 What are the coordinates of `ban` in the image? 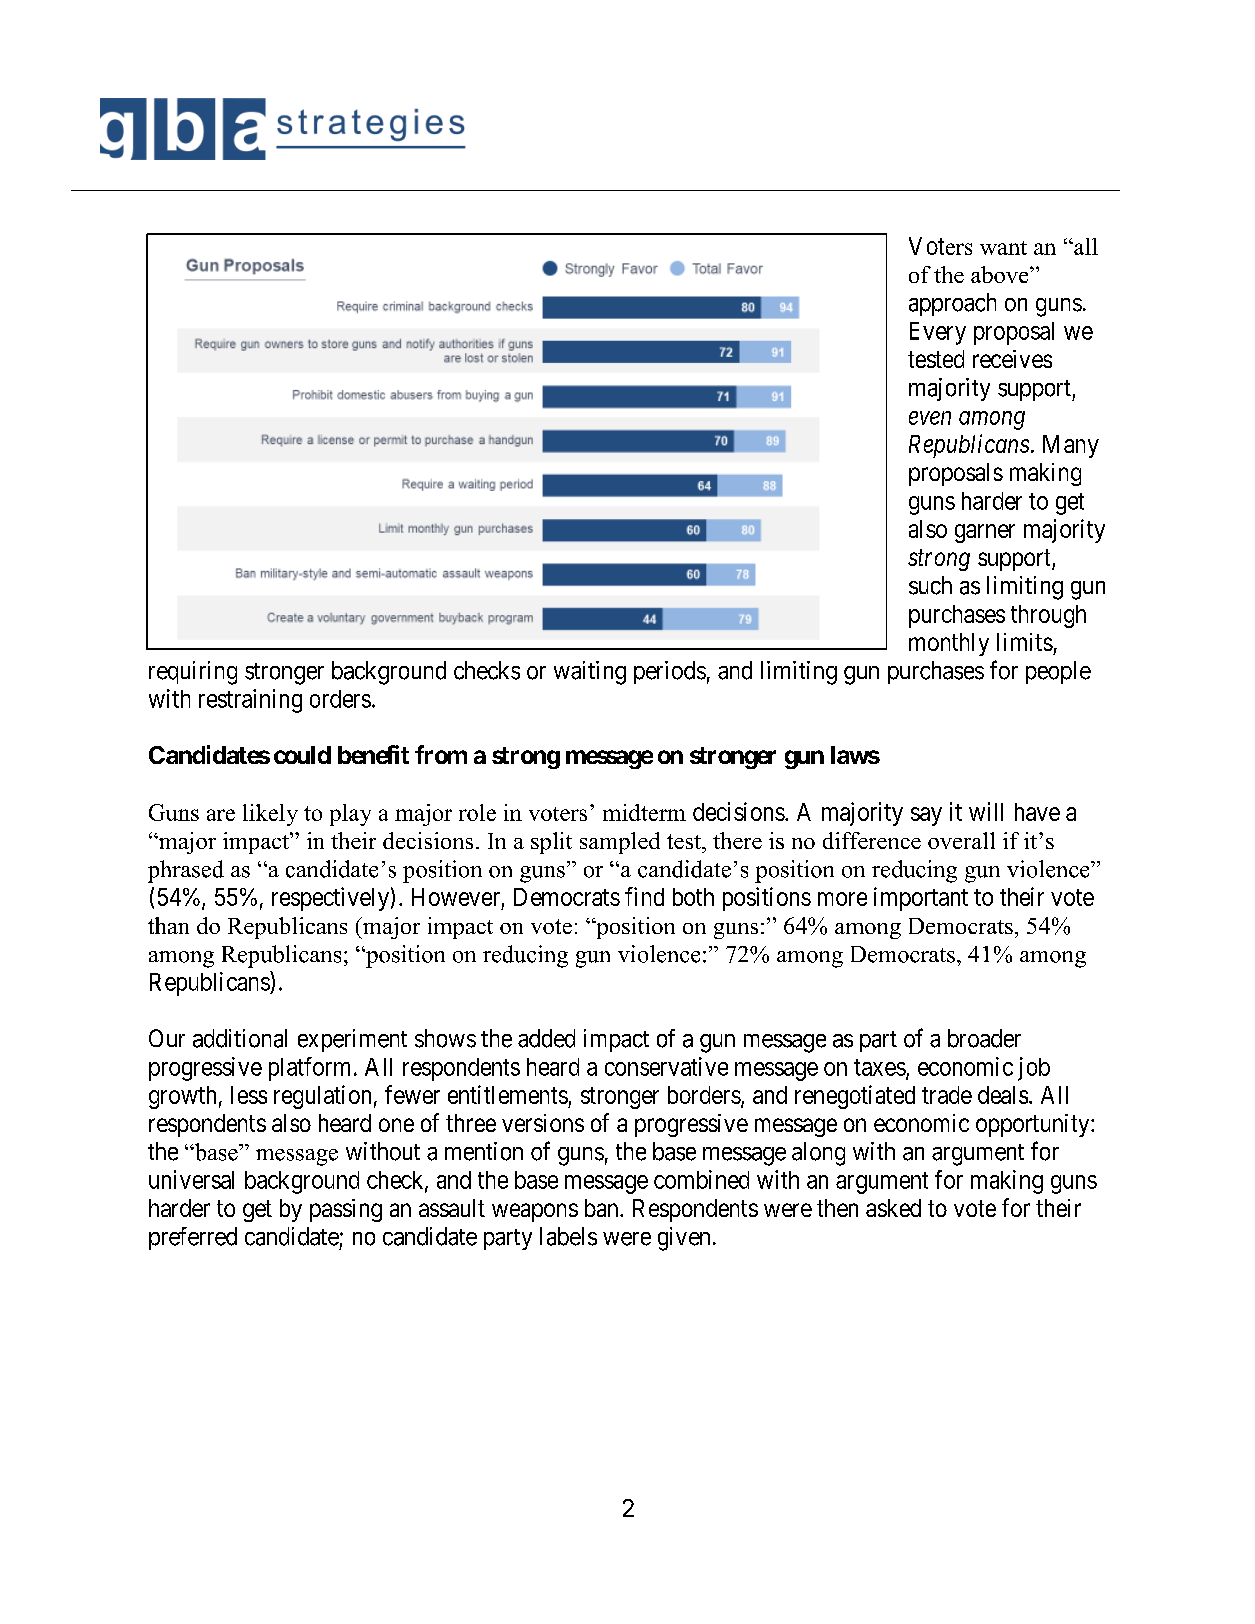 It's located at (603, 1208).
